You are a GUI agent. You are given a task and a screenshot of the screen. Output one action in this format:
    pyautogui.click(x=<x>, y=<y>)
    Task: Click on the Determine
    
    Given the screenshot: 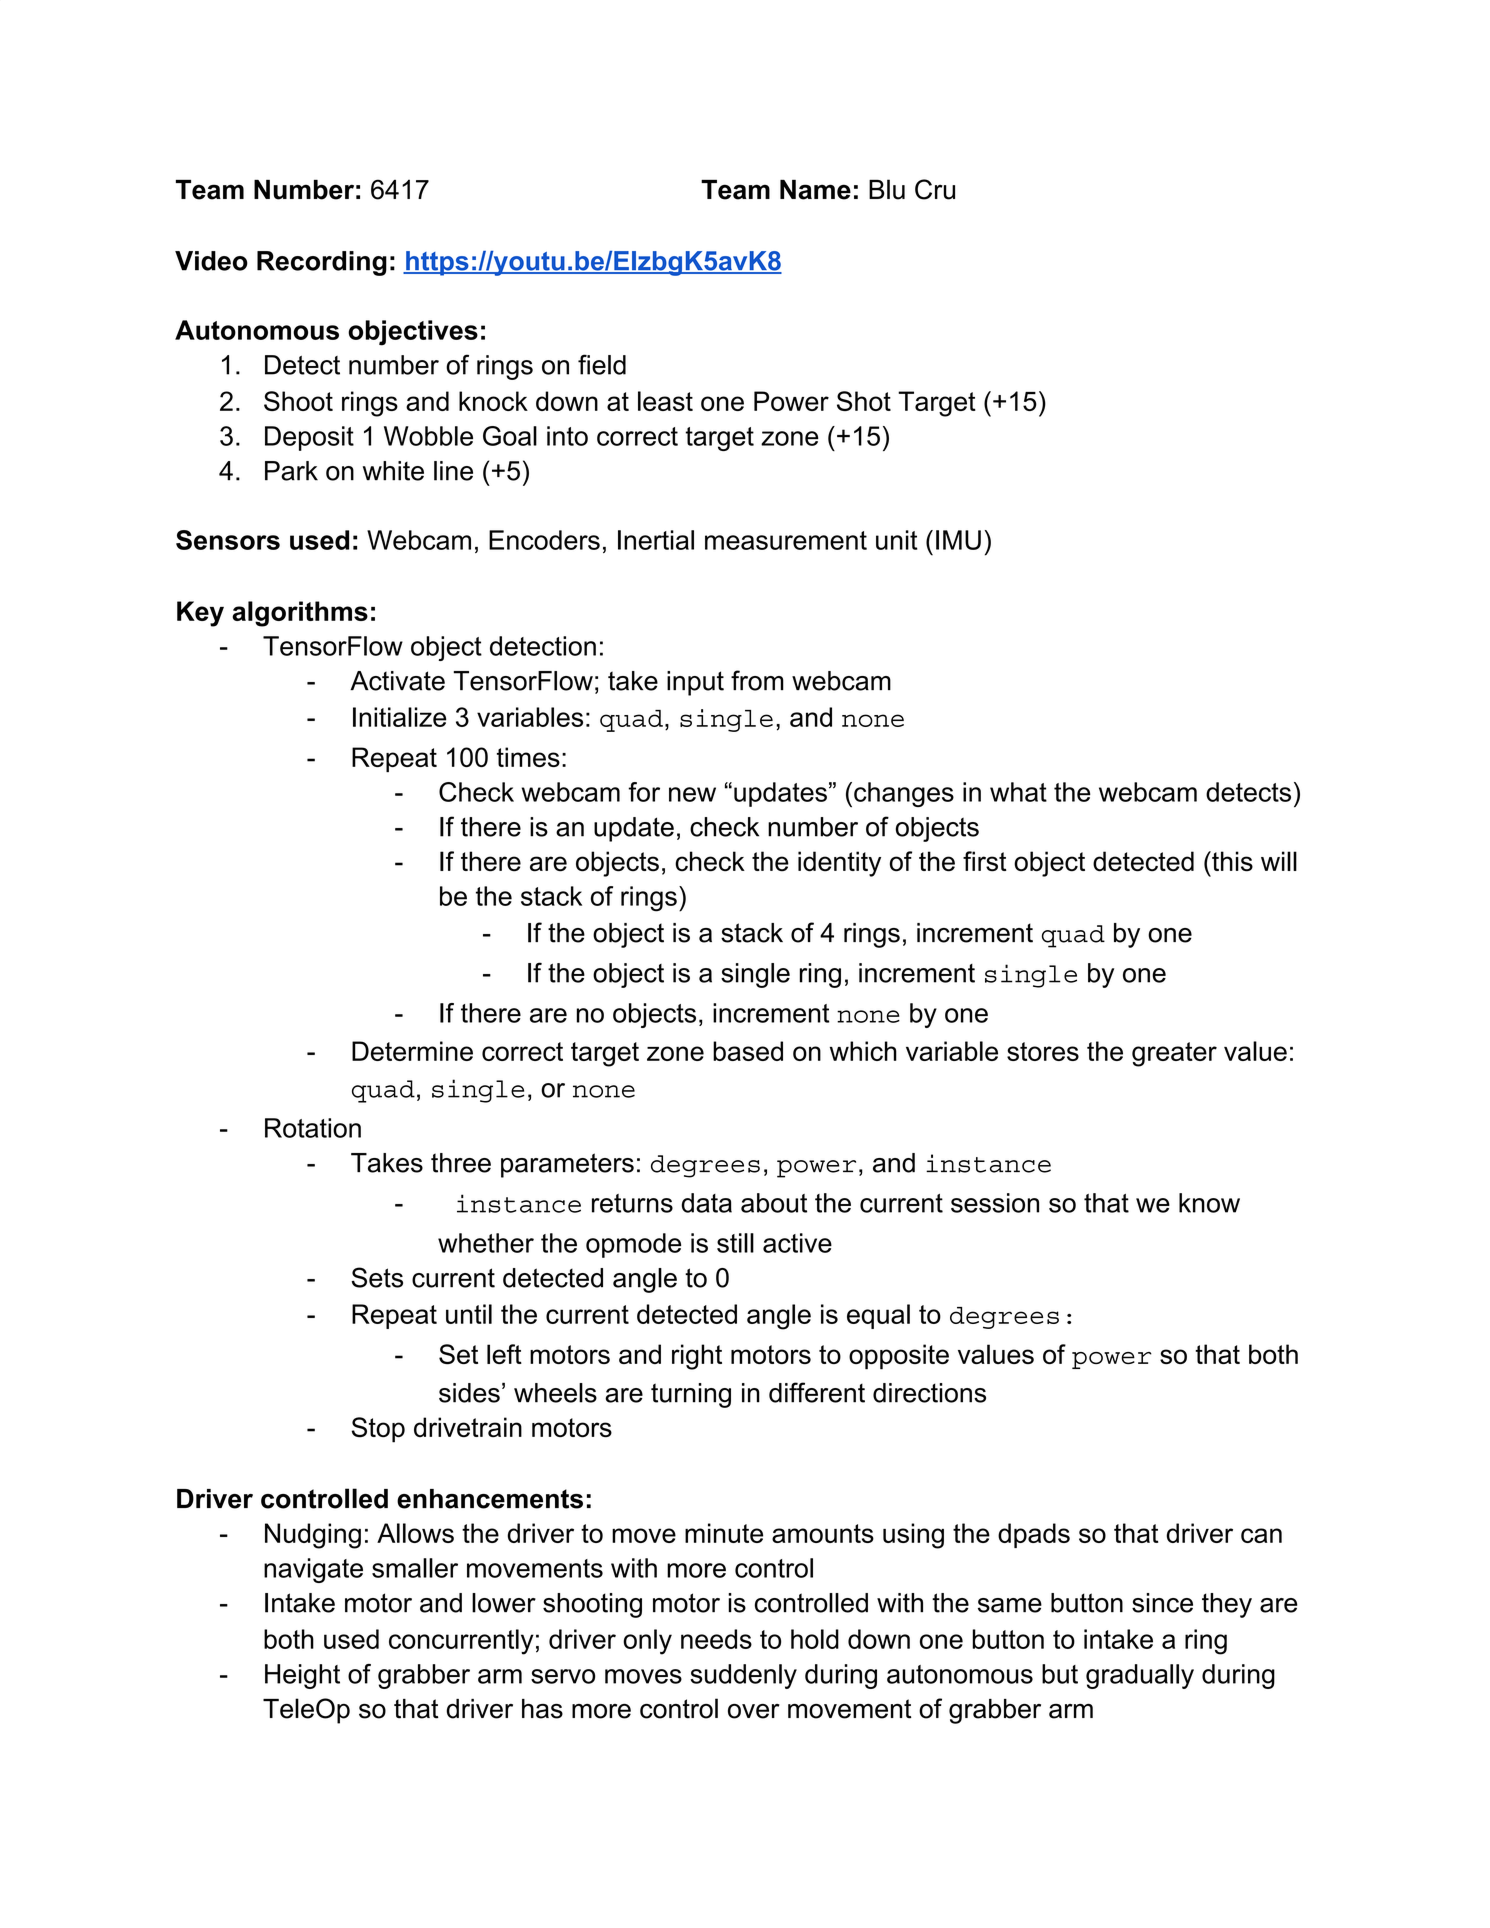 What is the action you would take?
    pyautogui.click(x=412, y=1051)
